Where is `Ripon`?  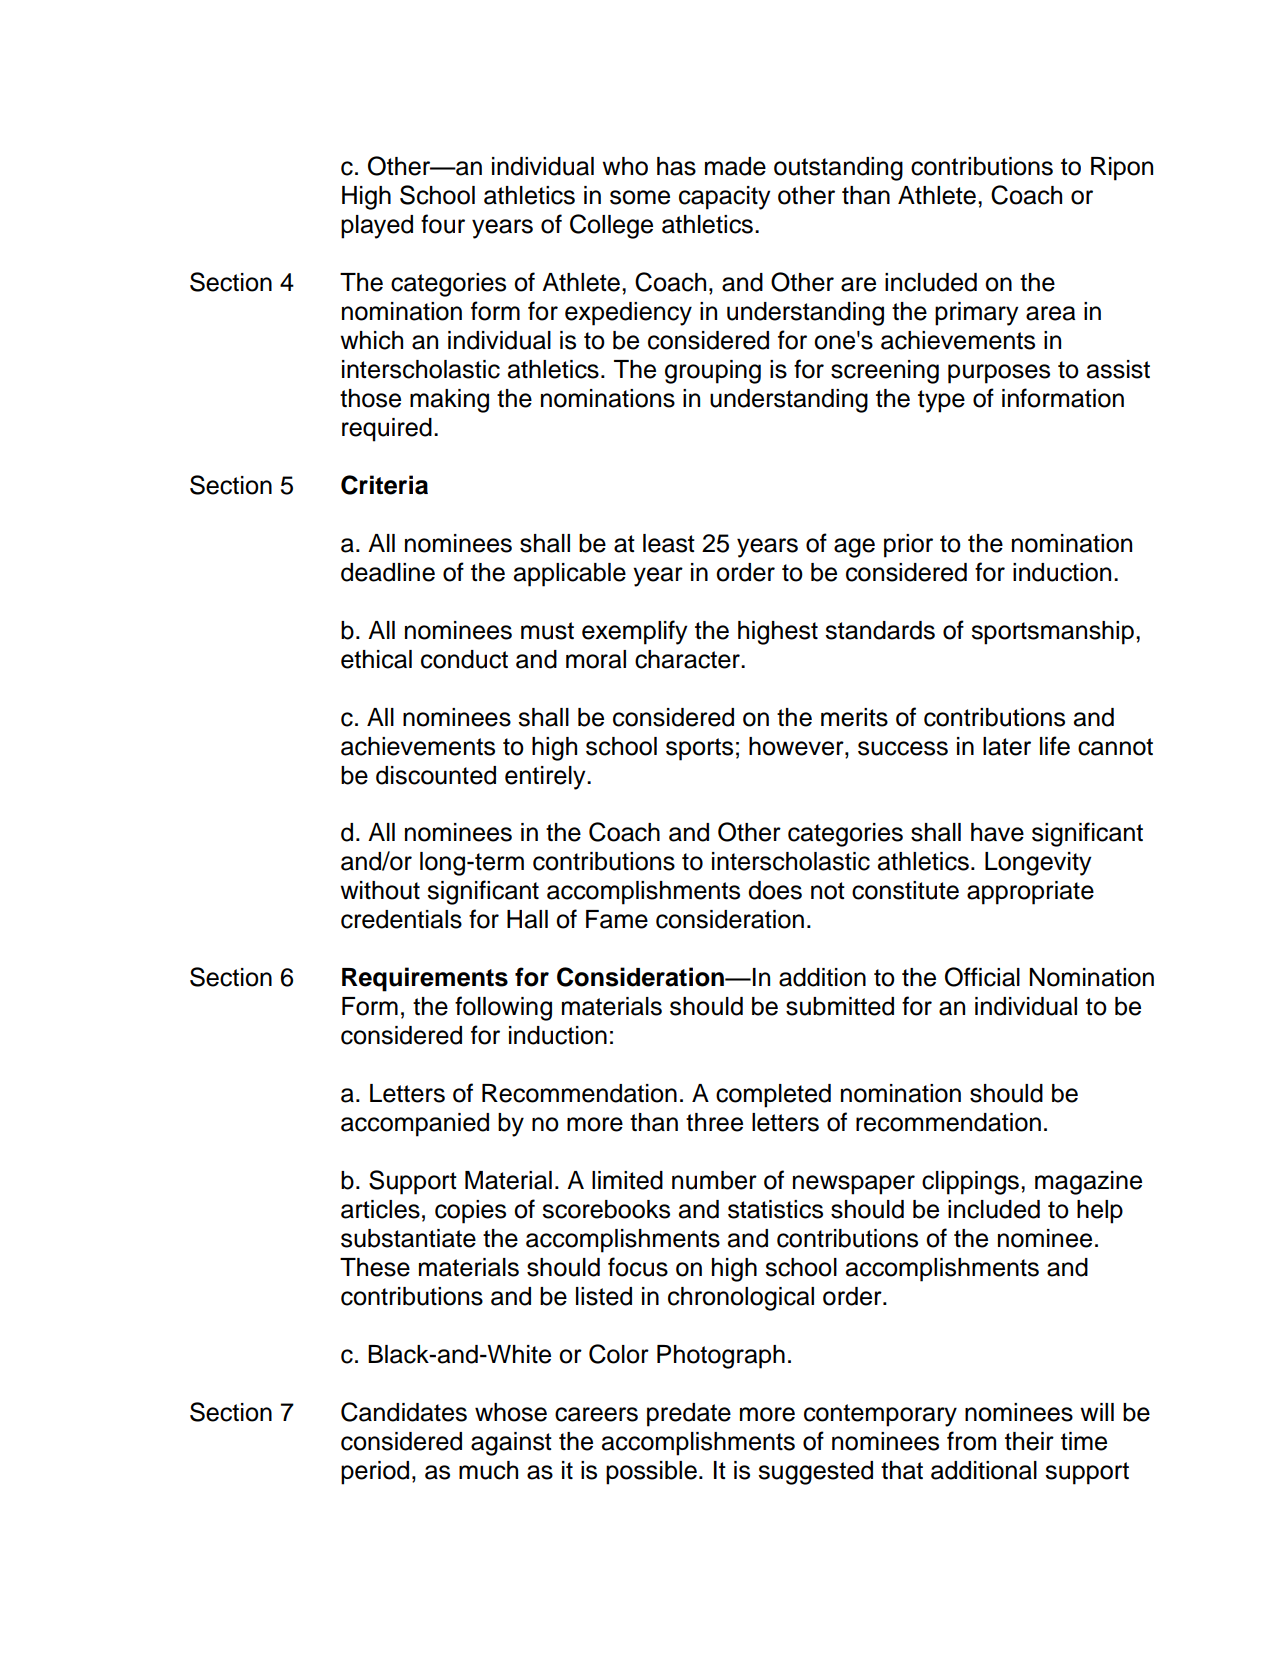
Ripon is located at coordinates (1122, 169).
